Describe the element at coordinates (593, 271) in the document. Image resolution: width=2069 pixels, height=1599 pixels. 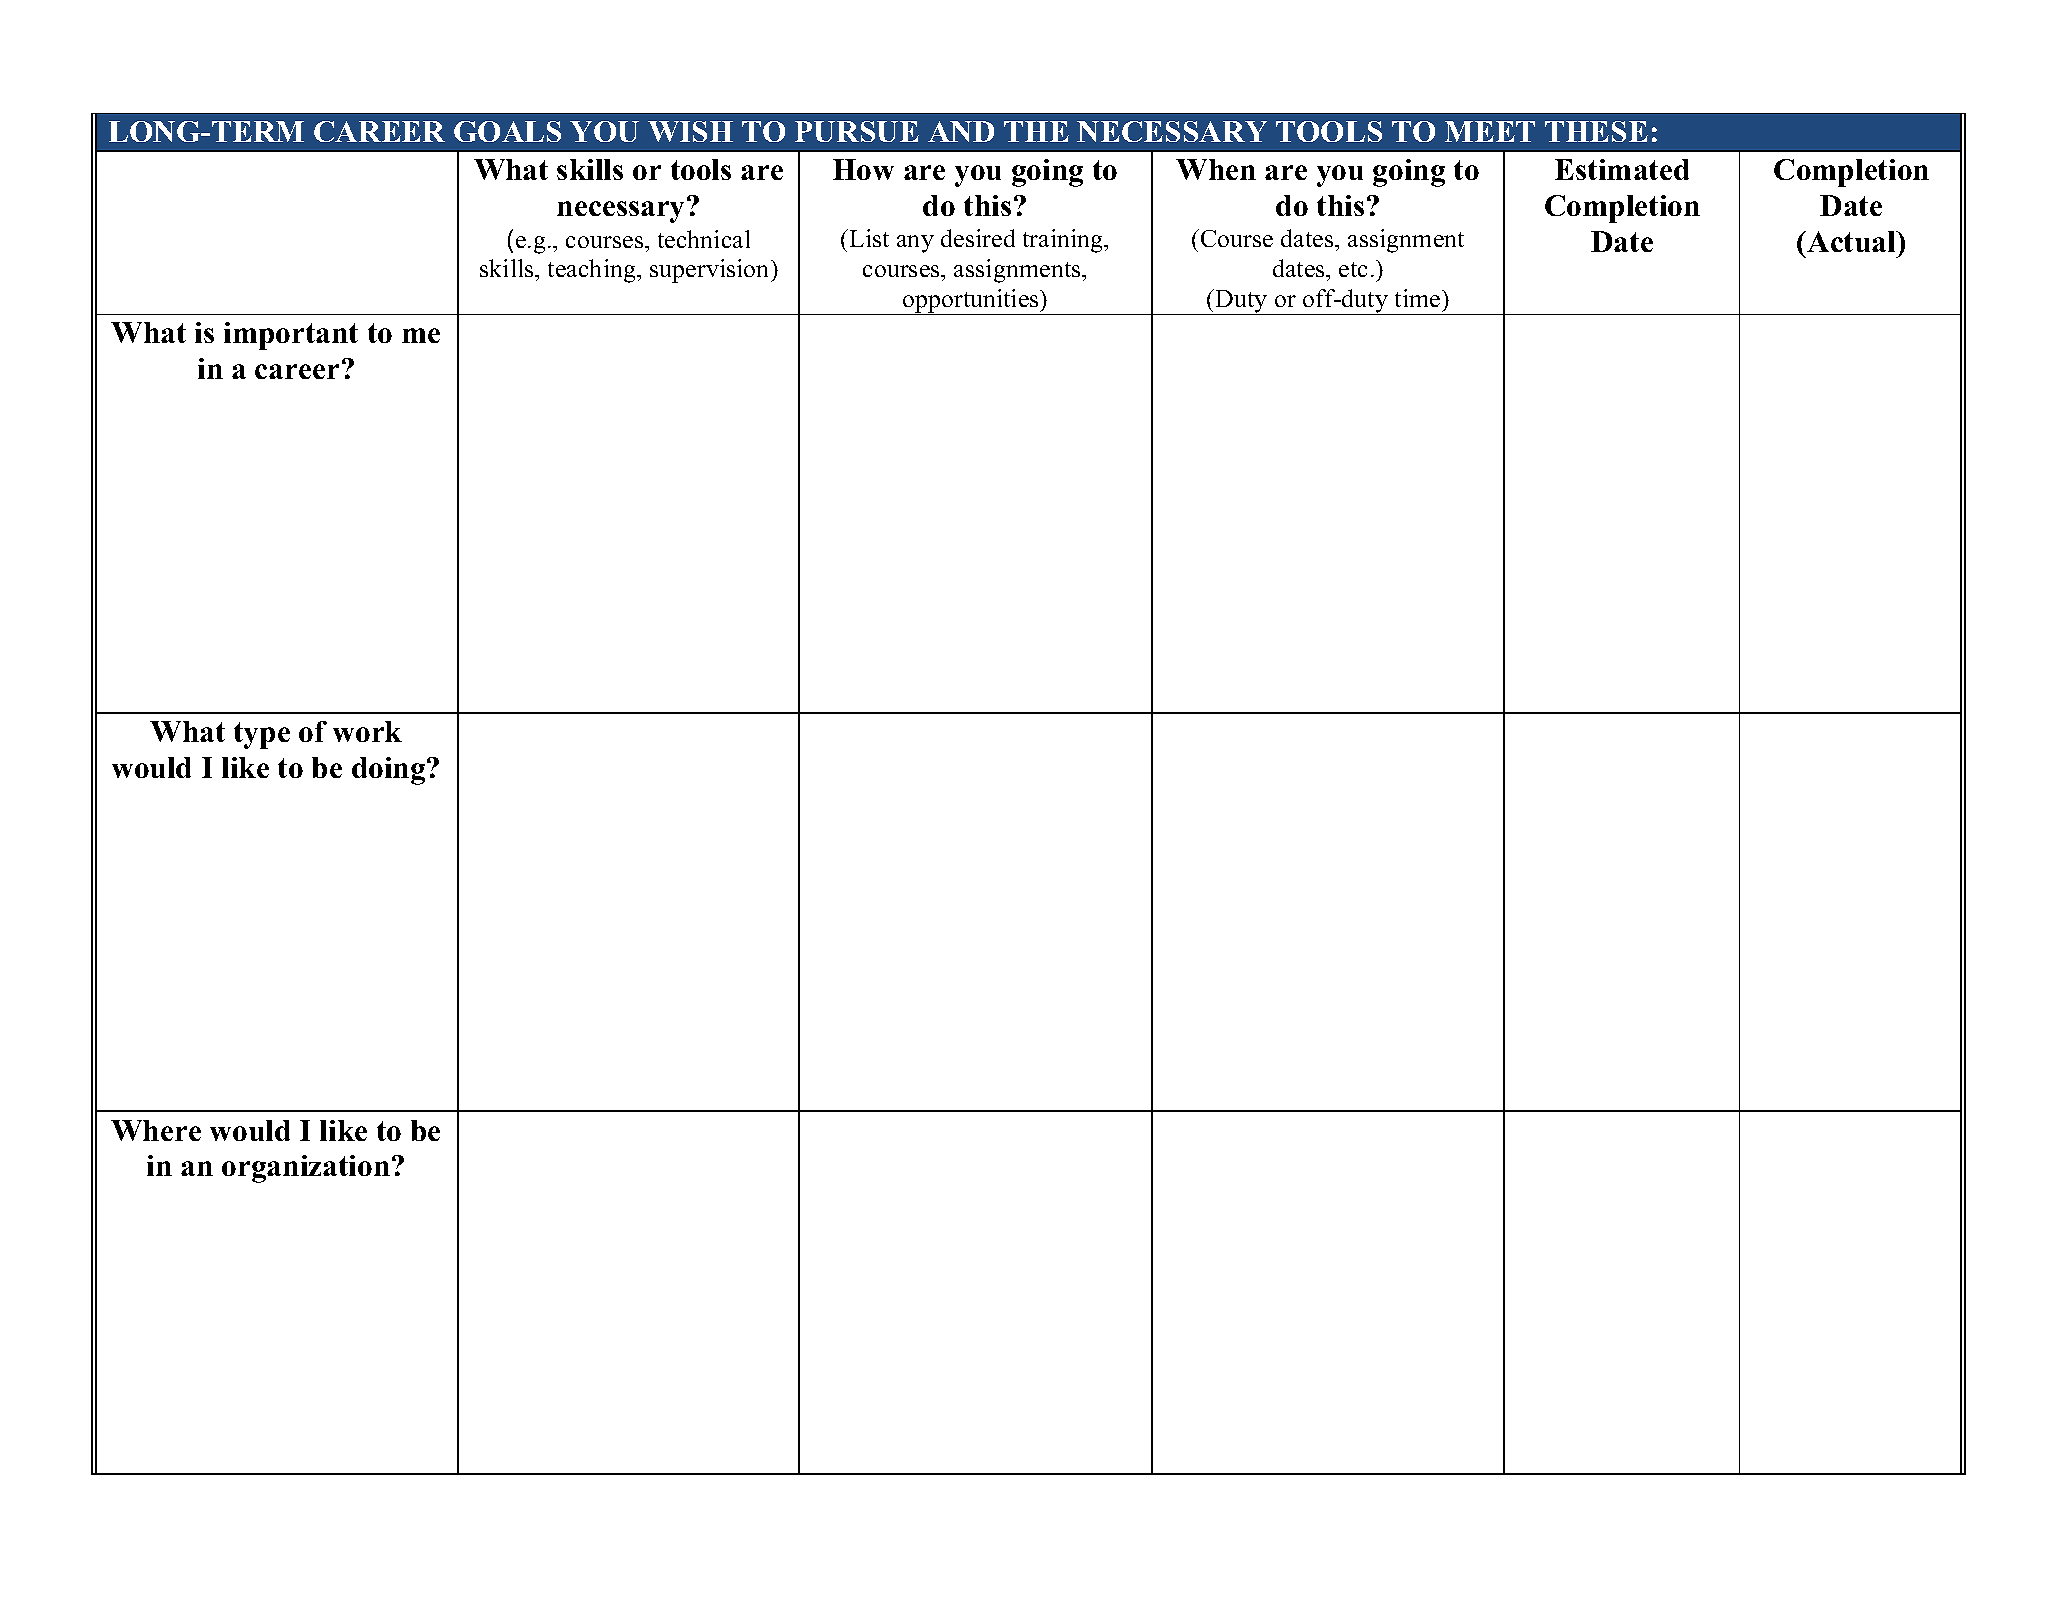
I see `teaching` at that location.
